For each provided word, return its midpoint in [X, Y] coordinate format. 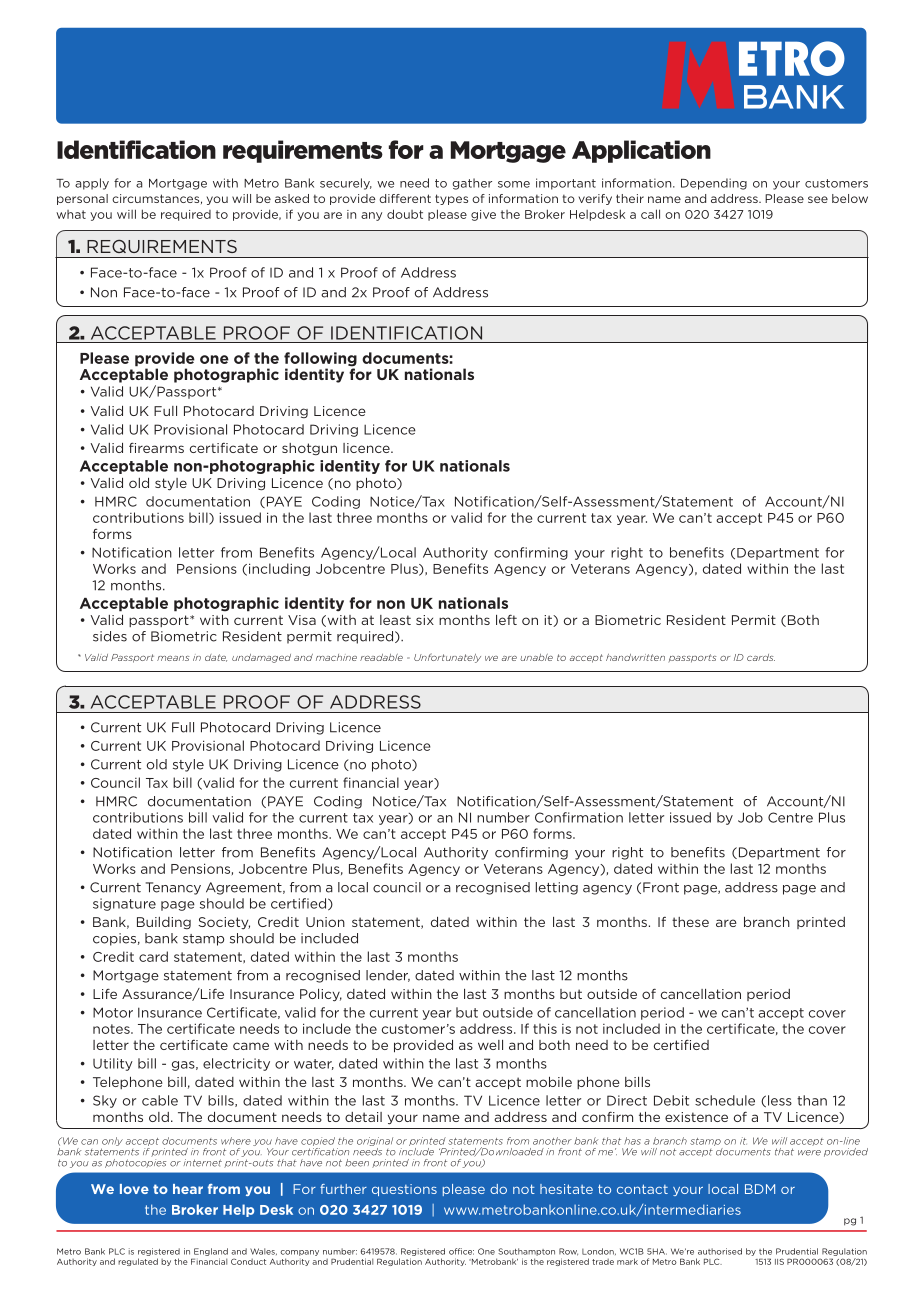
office [461, 1251]
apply [92, 184]
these [690, 922]
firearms [156, 448]
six [425, 620]
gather [472, 184]
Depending [714, 184]
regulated [138, 1262]
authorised [720, 1251]
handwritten [635, 657]
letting [557, 888]
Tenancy [173, 888]
